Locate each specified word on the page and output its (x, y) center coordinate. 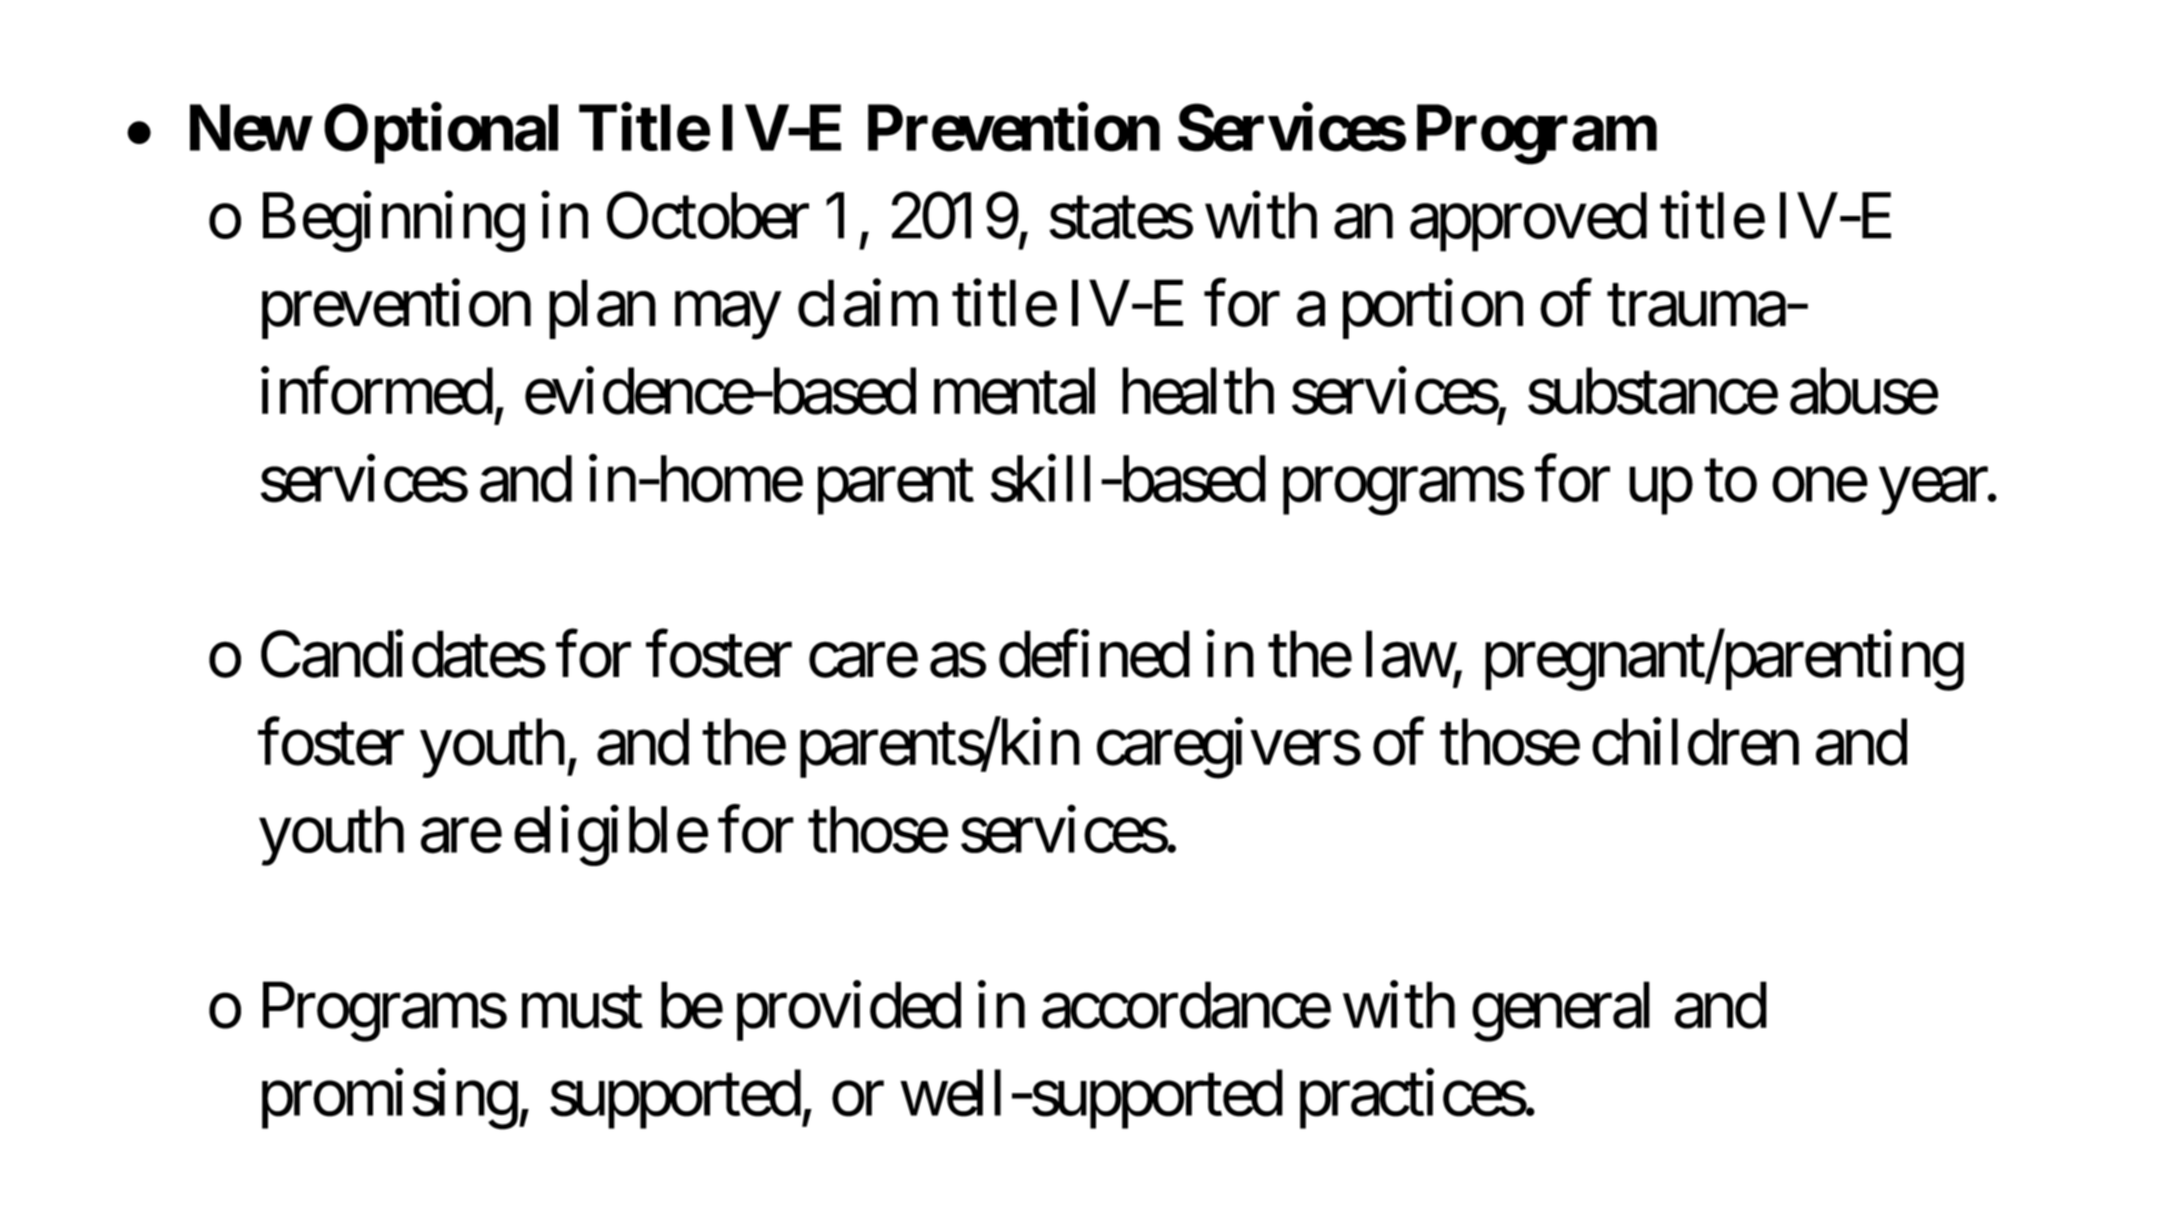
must (582, 1009)
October (708, 215)
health (1198, 391)
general (1561, 1012)
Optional (441, 134)
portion (1433, 309)
